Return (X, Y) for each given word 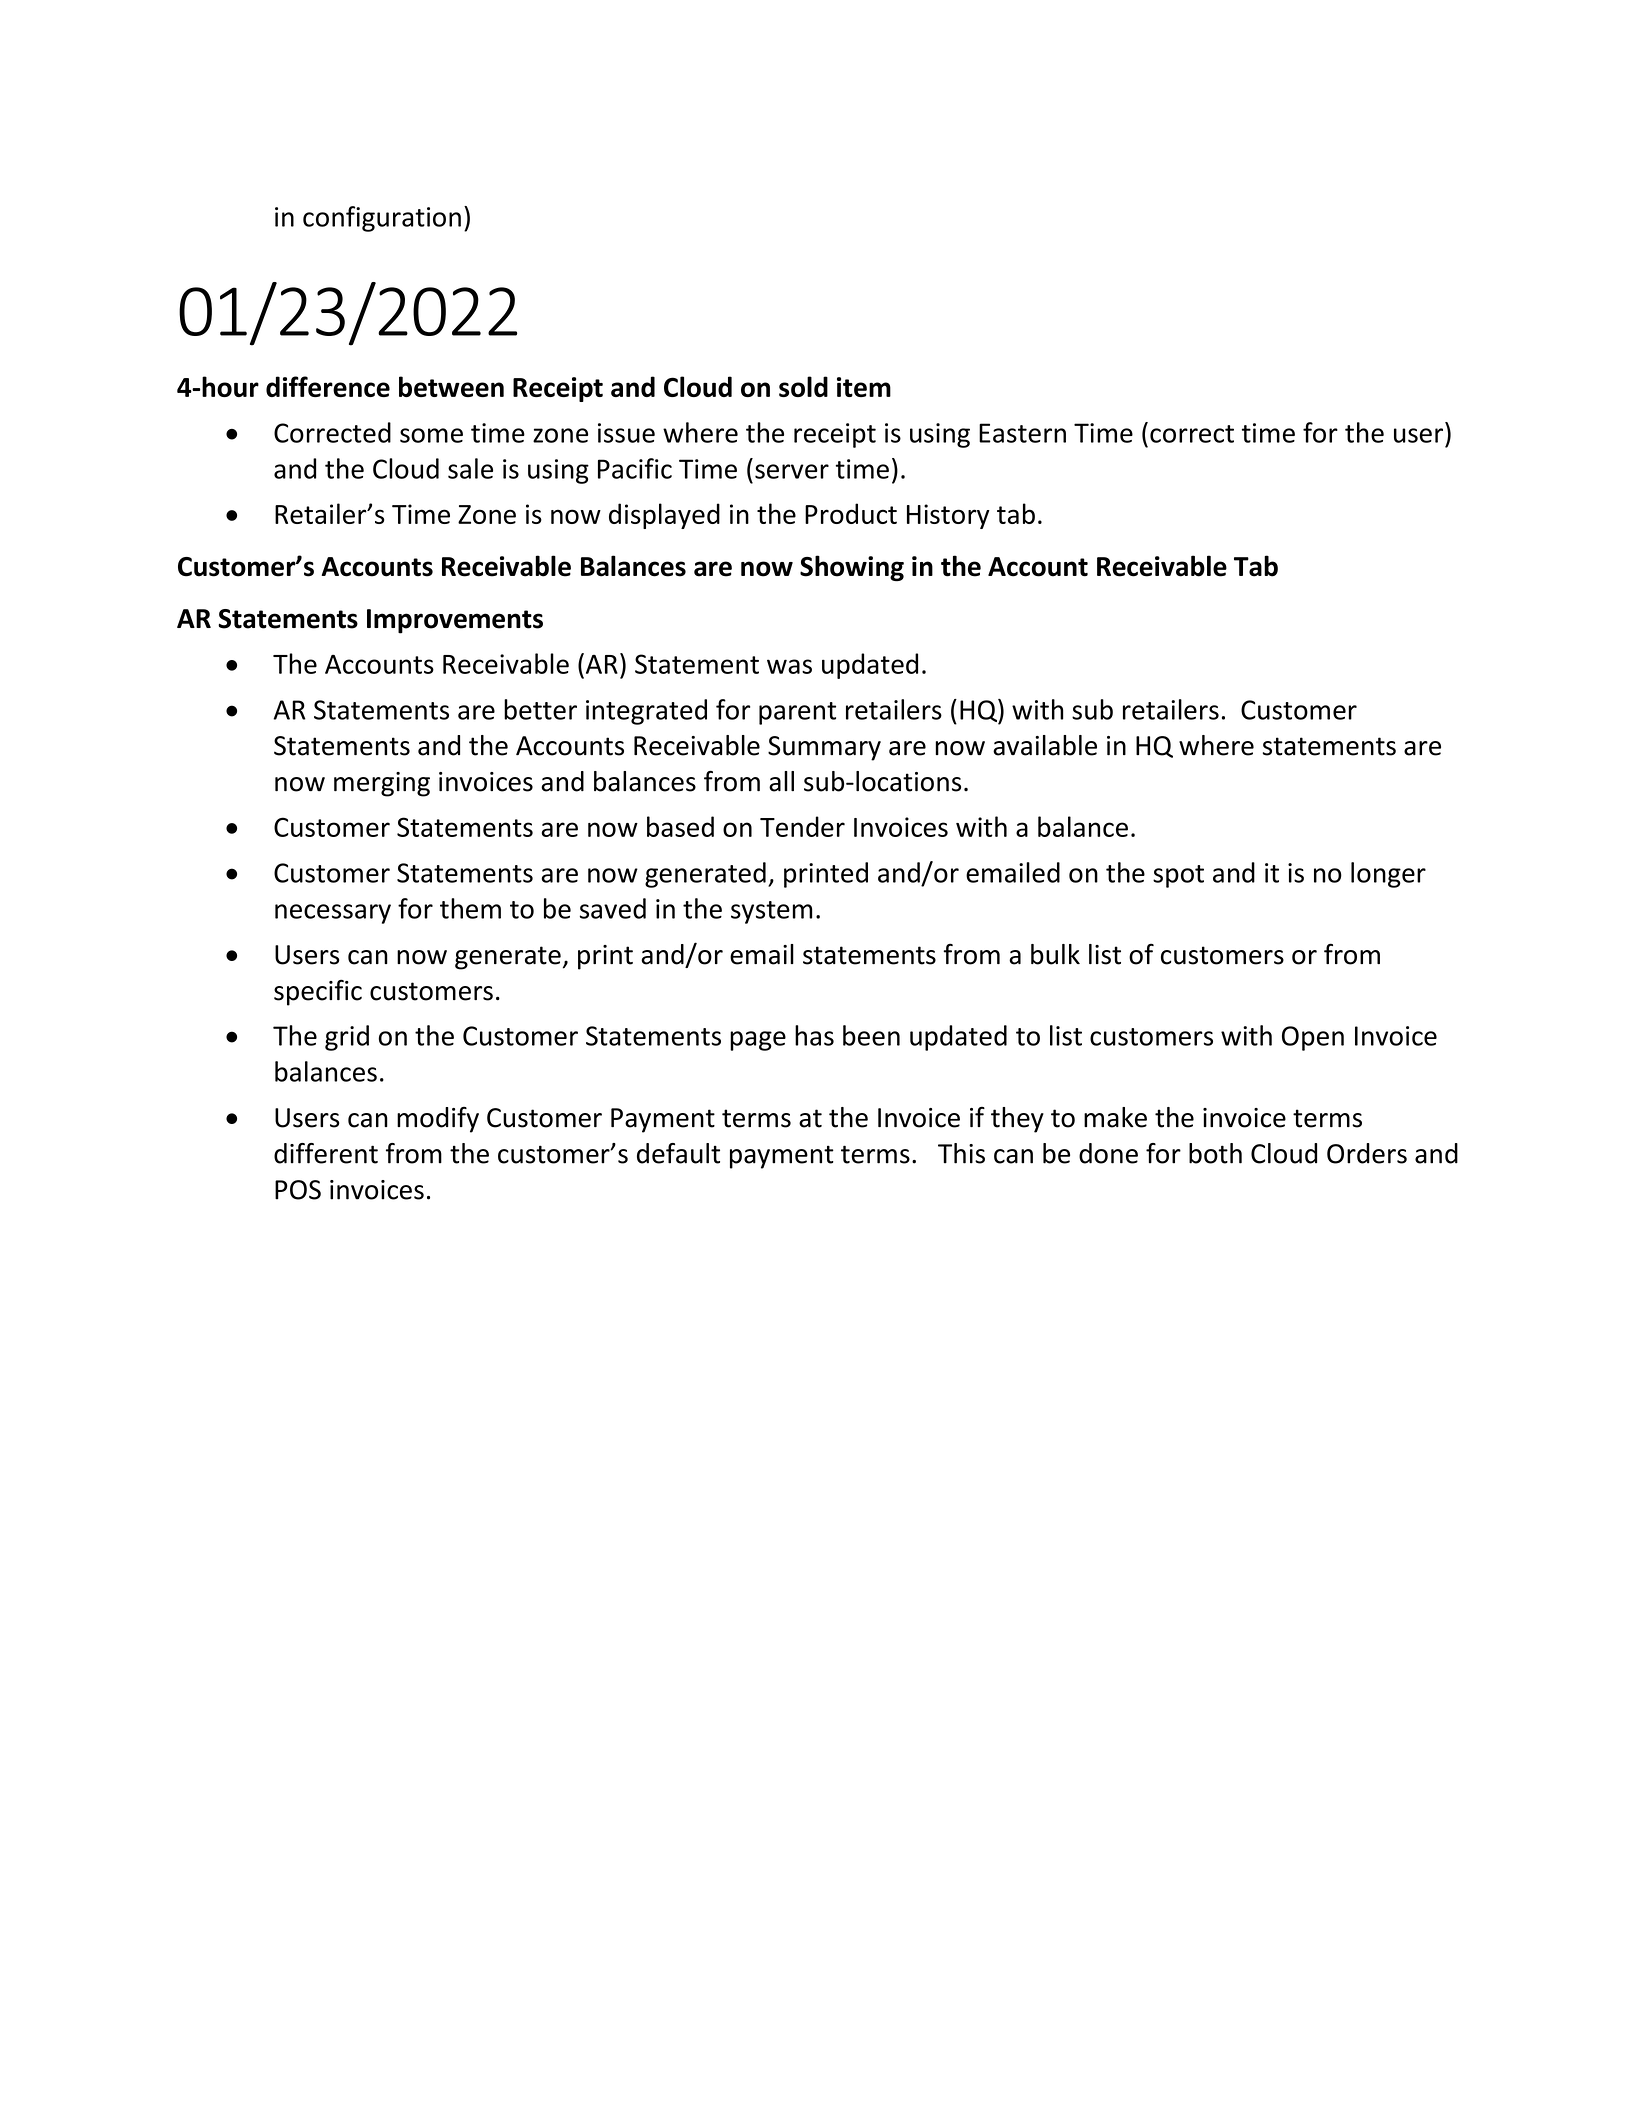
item (864, 387)
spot (1178, 876)
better (540, 709)
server (792, 471)
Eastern (1022, 433)
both (1215, 1153)
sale (470, 468)
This (961, 1153)
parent (797, 713)
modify (438, 1120)
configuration (382, 219)
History (948, 516)
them (470, 908)
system (771, 912)
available (1045, 745)
